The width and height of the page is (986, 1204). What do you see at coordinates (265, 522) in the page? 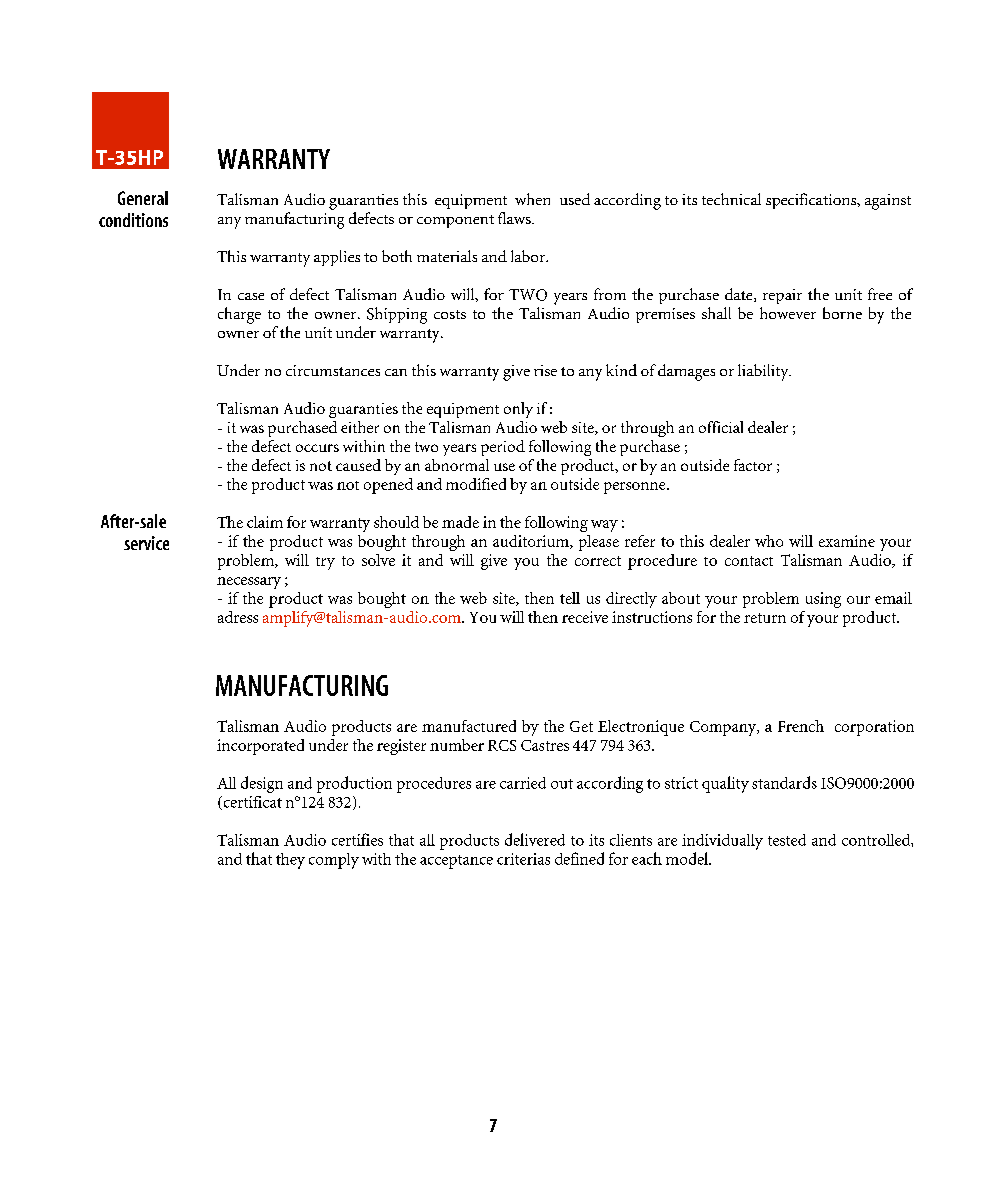
I see `claim` at bounding box center [265, 522].
